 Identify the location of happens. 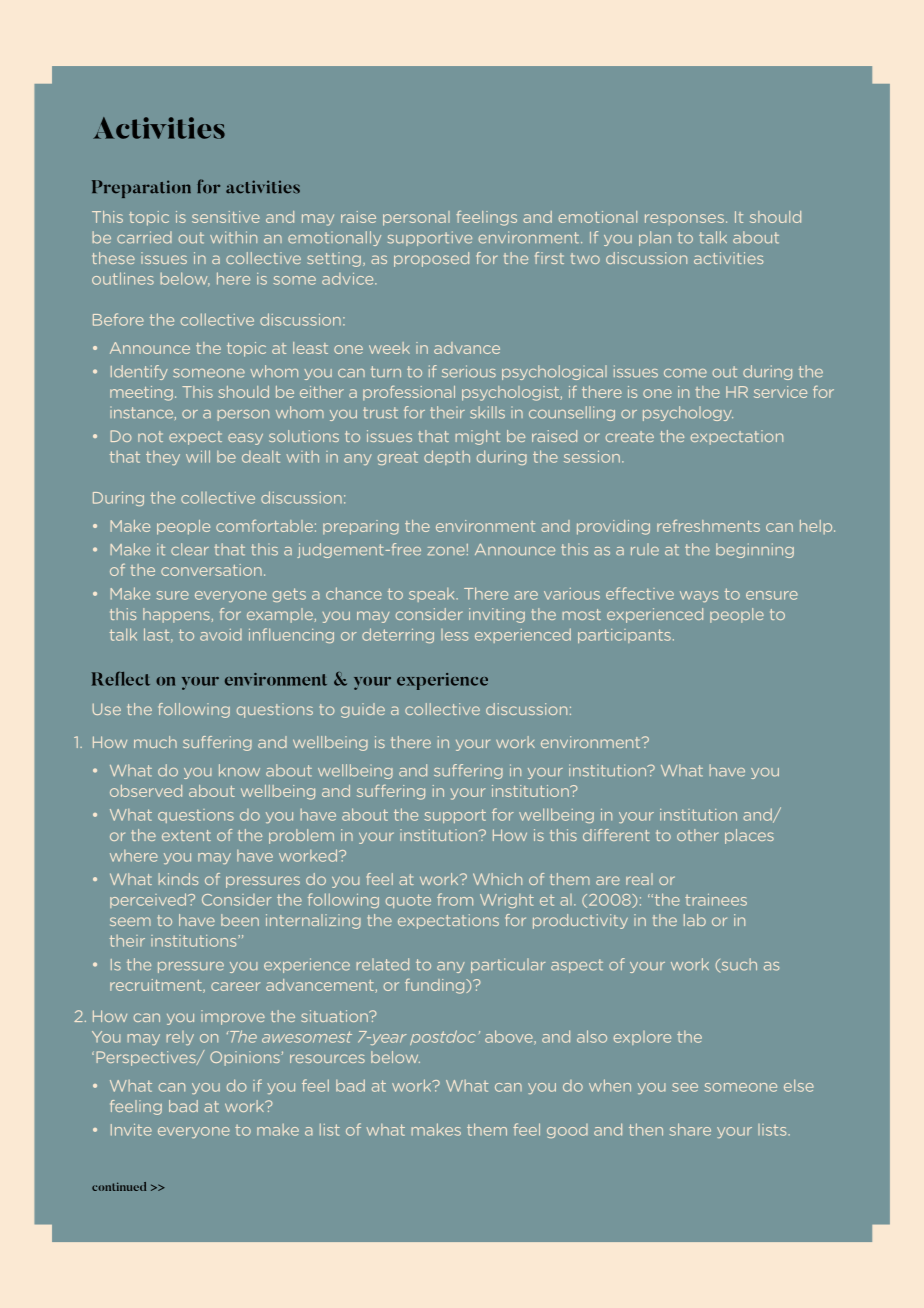
(176, 615).
